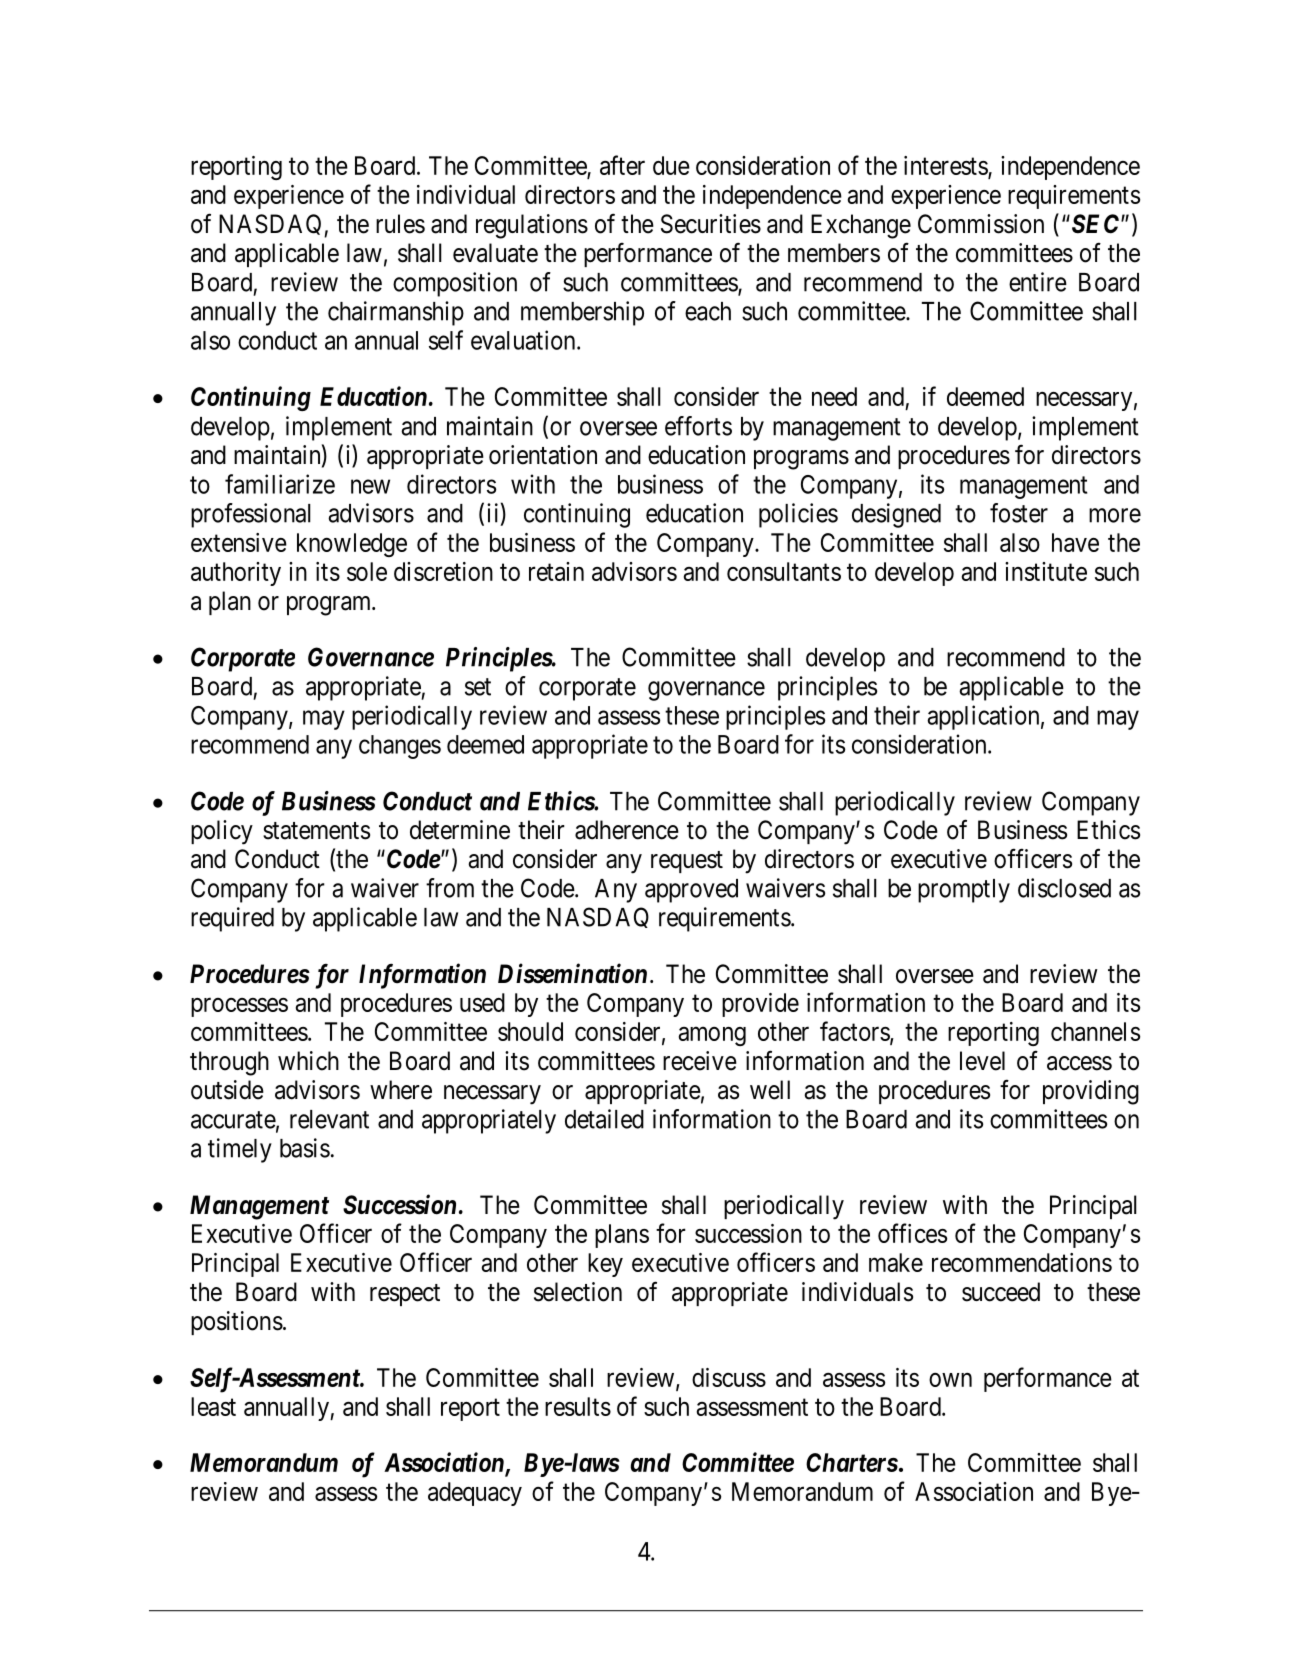  What do you see at coordinates (964, 891) in the document?
I see `promptly` at bounding box center [964, 891].
